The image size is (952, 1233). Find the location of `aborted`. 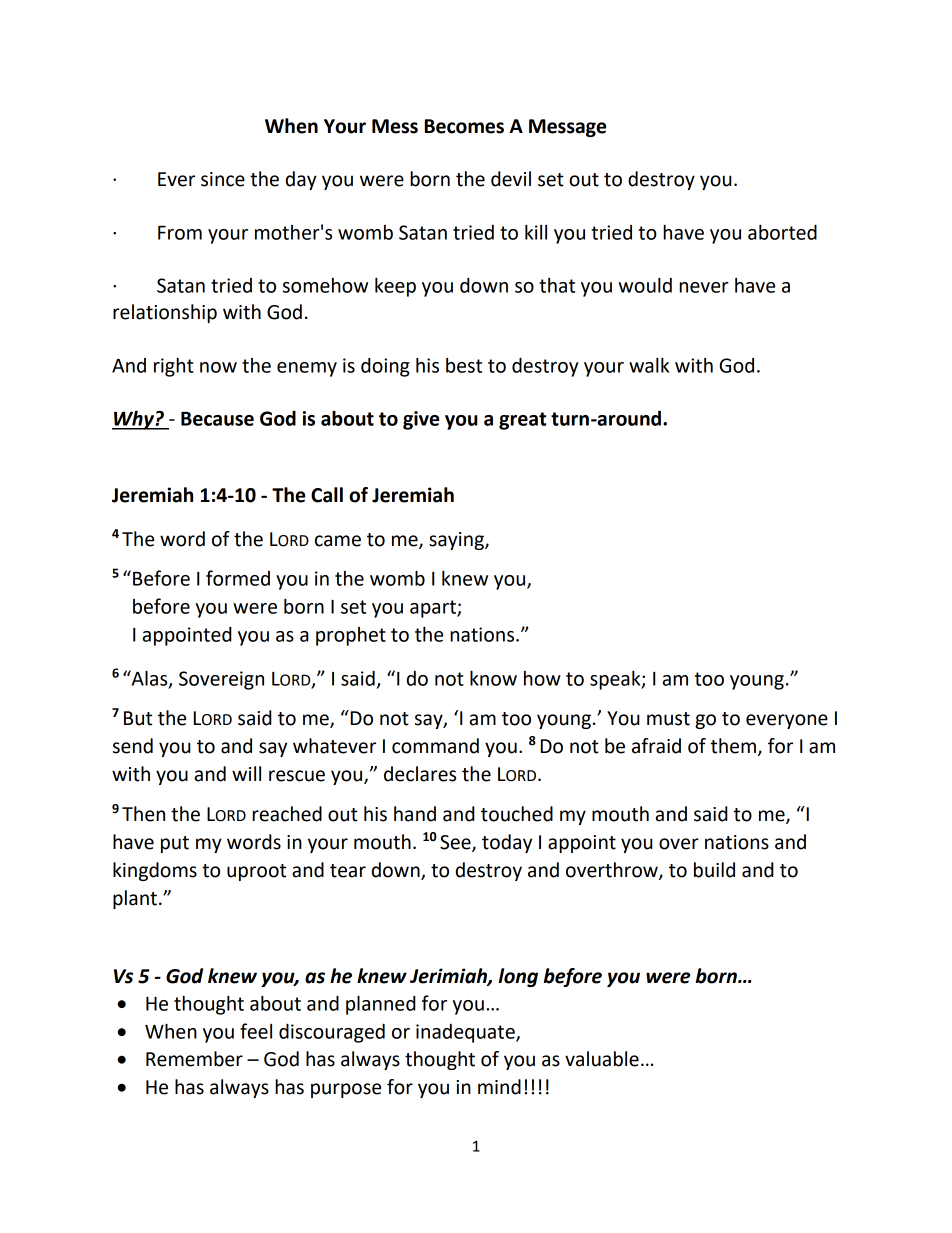

aborted is located at coordinates (782, 232).
